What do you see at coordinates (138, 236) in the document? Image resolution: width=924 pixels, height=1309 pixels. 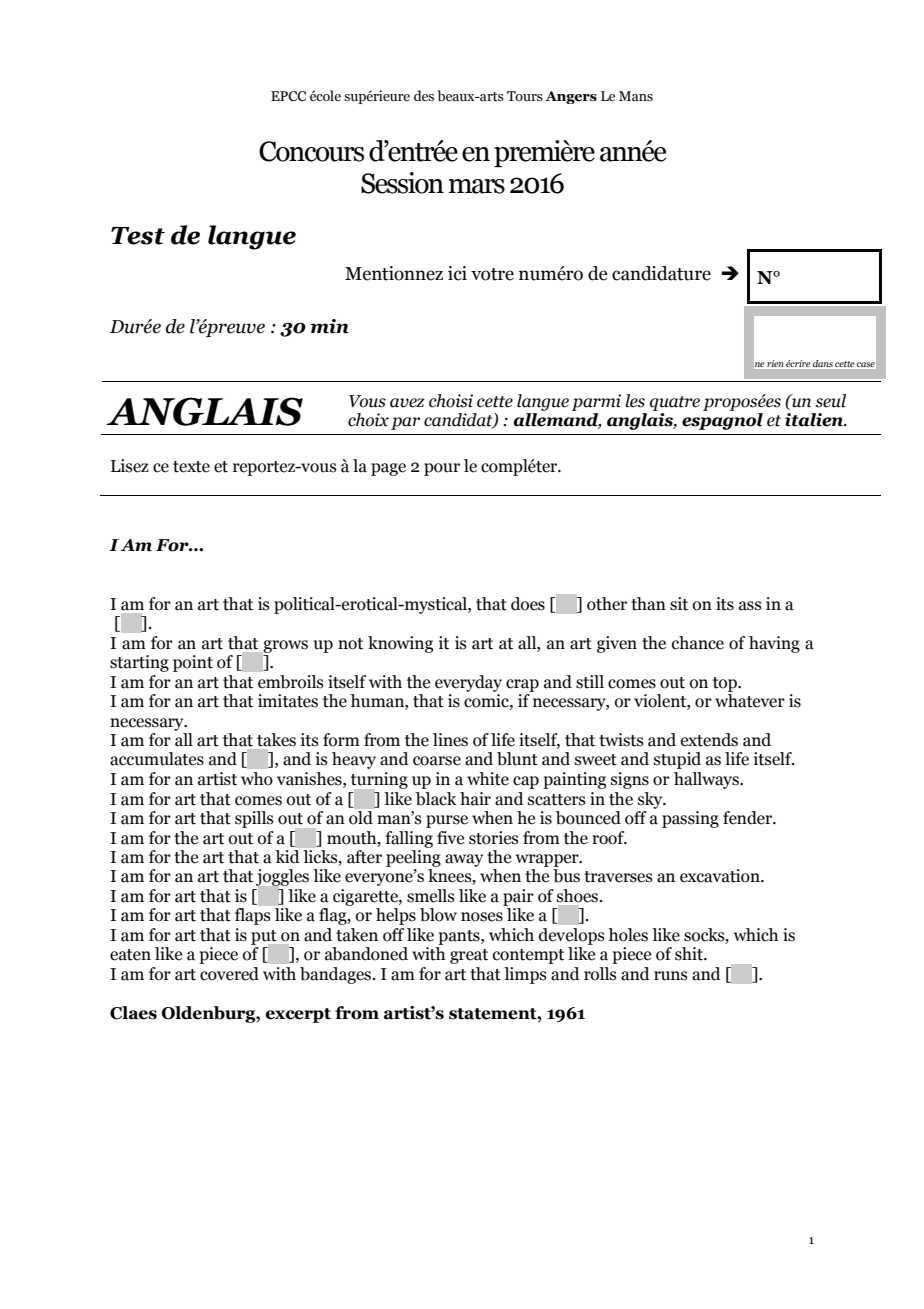 I see `Test` at bounding box center [138, 236].
